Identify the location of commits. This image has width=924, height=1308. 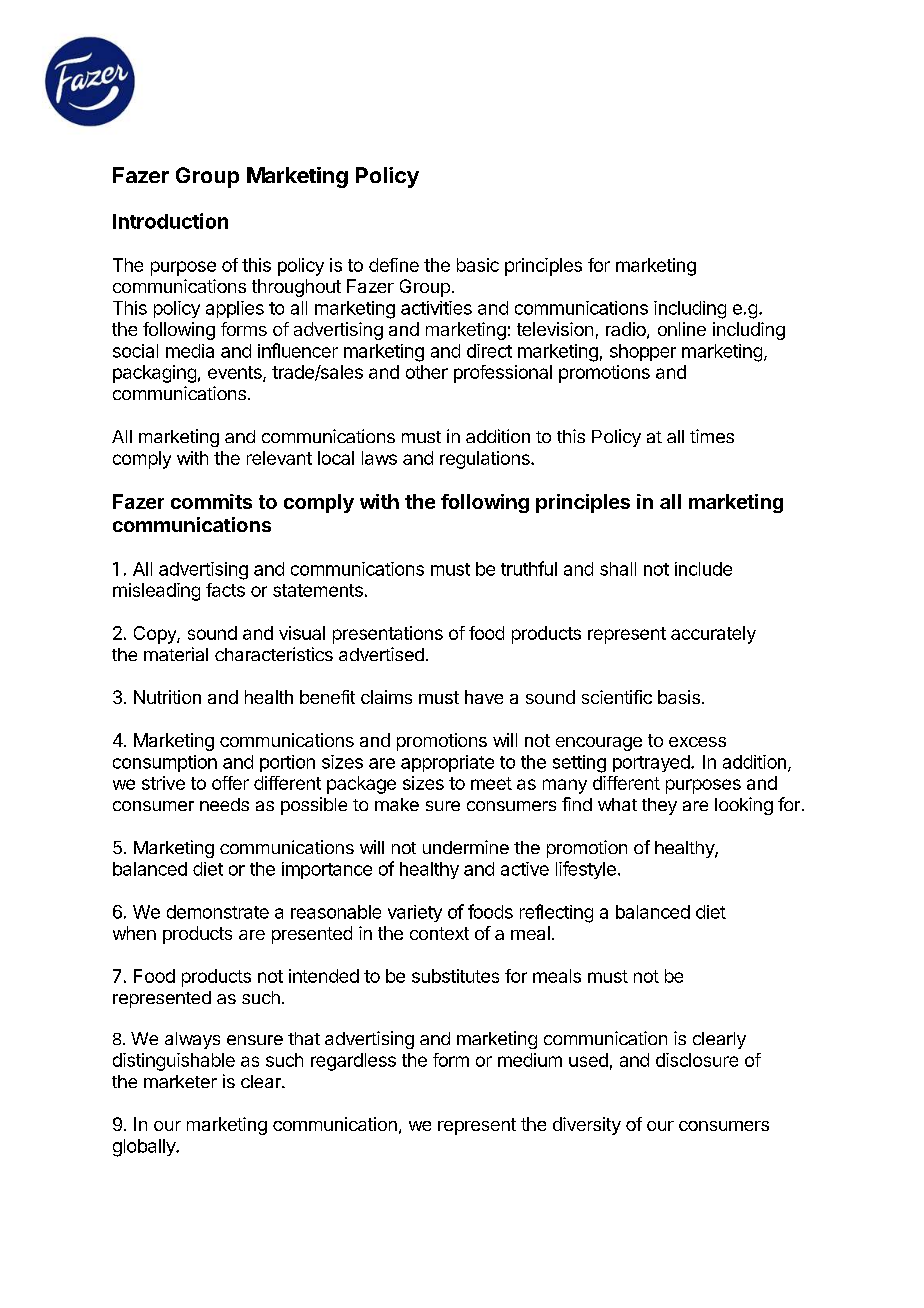
(211, 501).
